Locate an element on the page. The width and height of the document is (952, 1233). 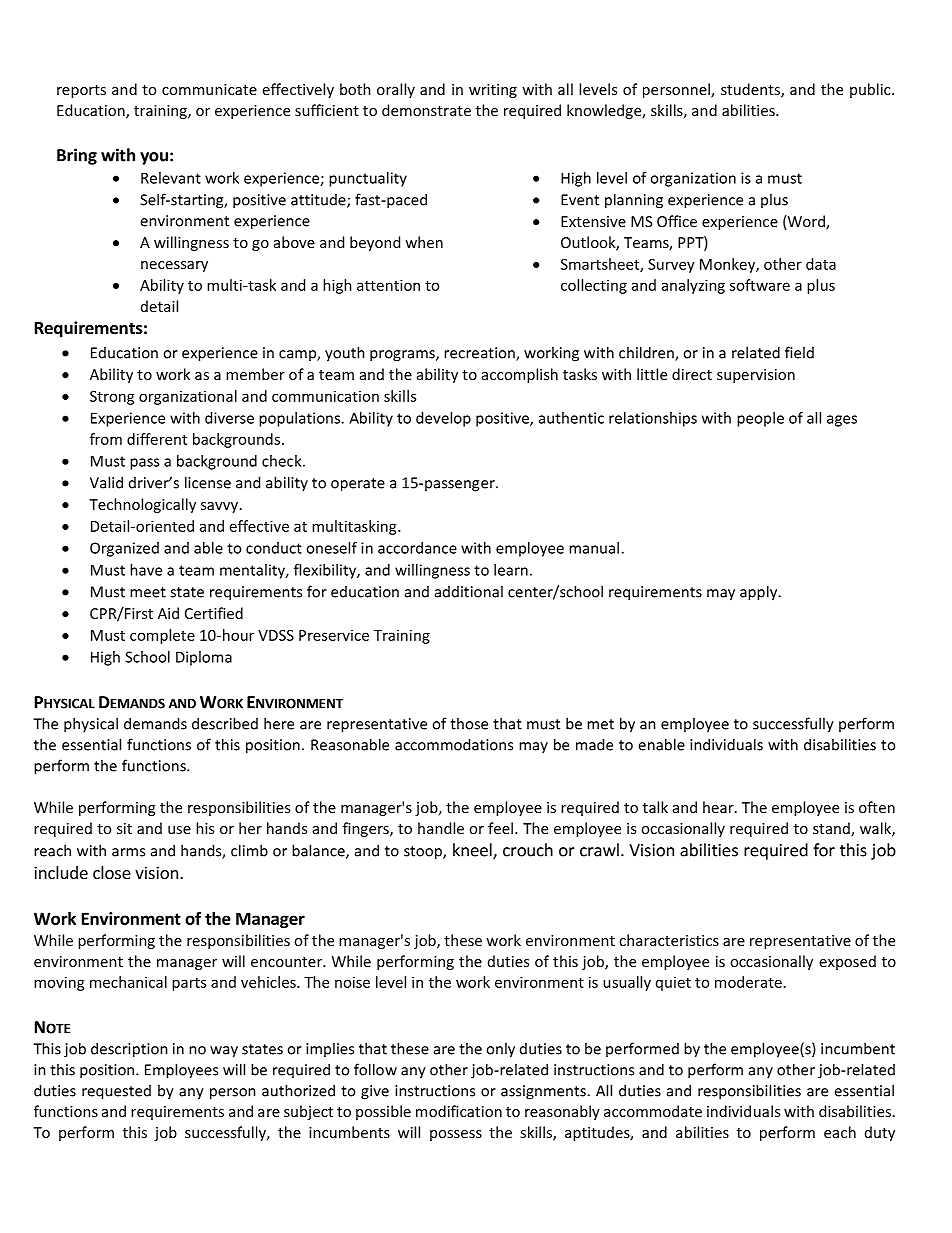
communicate is located at coordinates (209, 89).
